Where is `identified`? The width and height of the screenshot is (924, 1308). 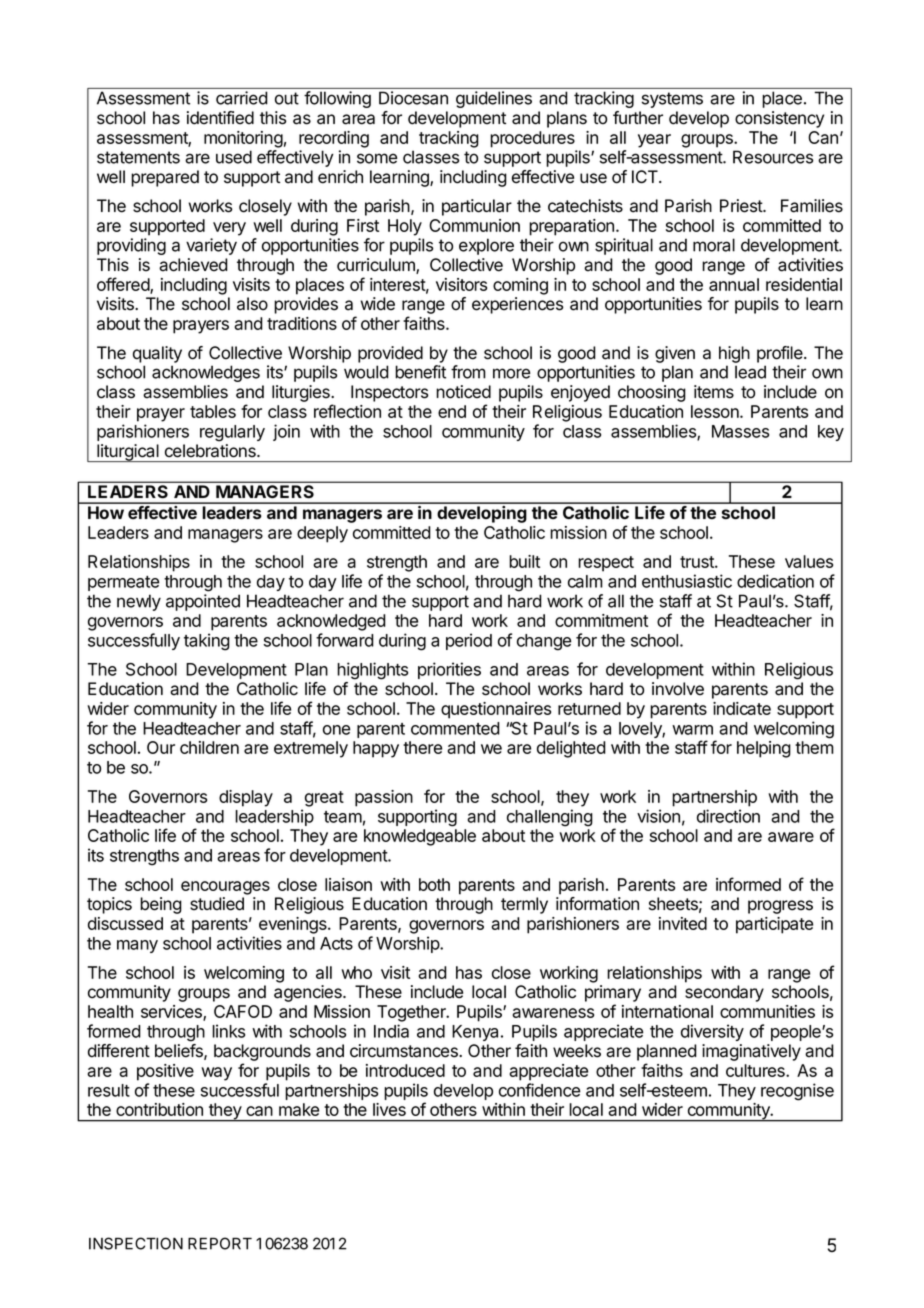
identified is located at coordinates (220, 118).
